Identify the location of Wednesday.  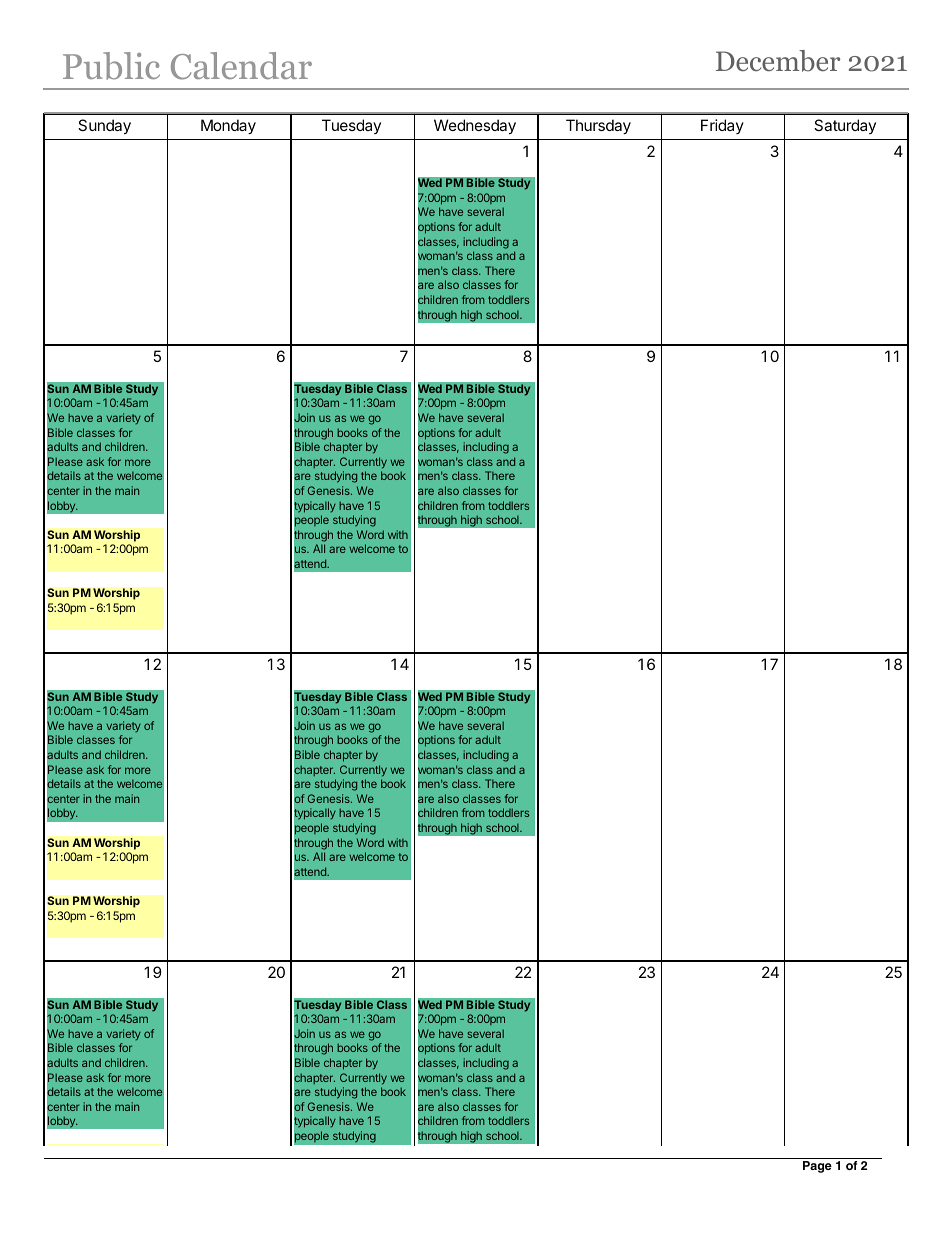
(475, 127).
